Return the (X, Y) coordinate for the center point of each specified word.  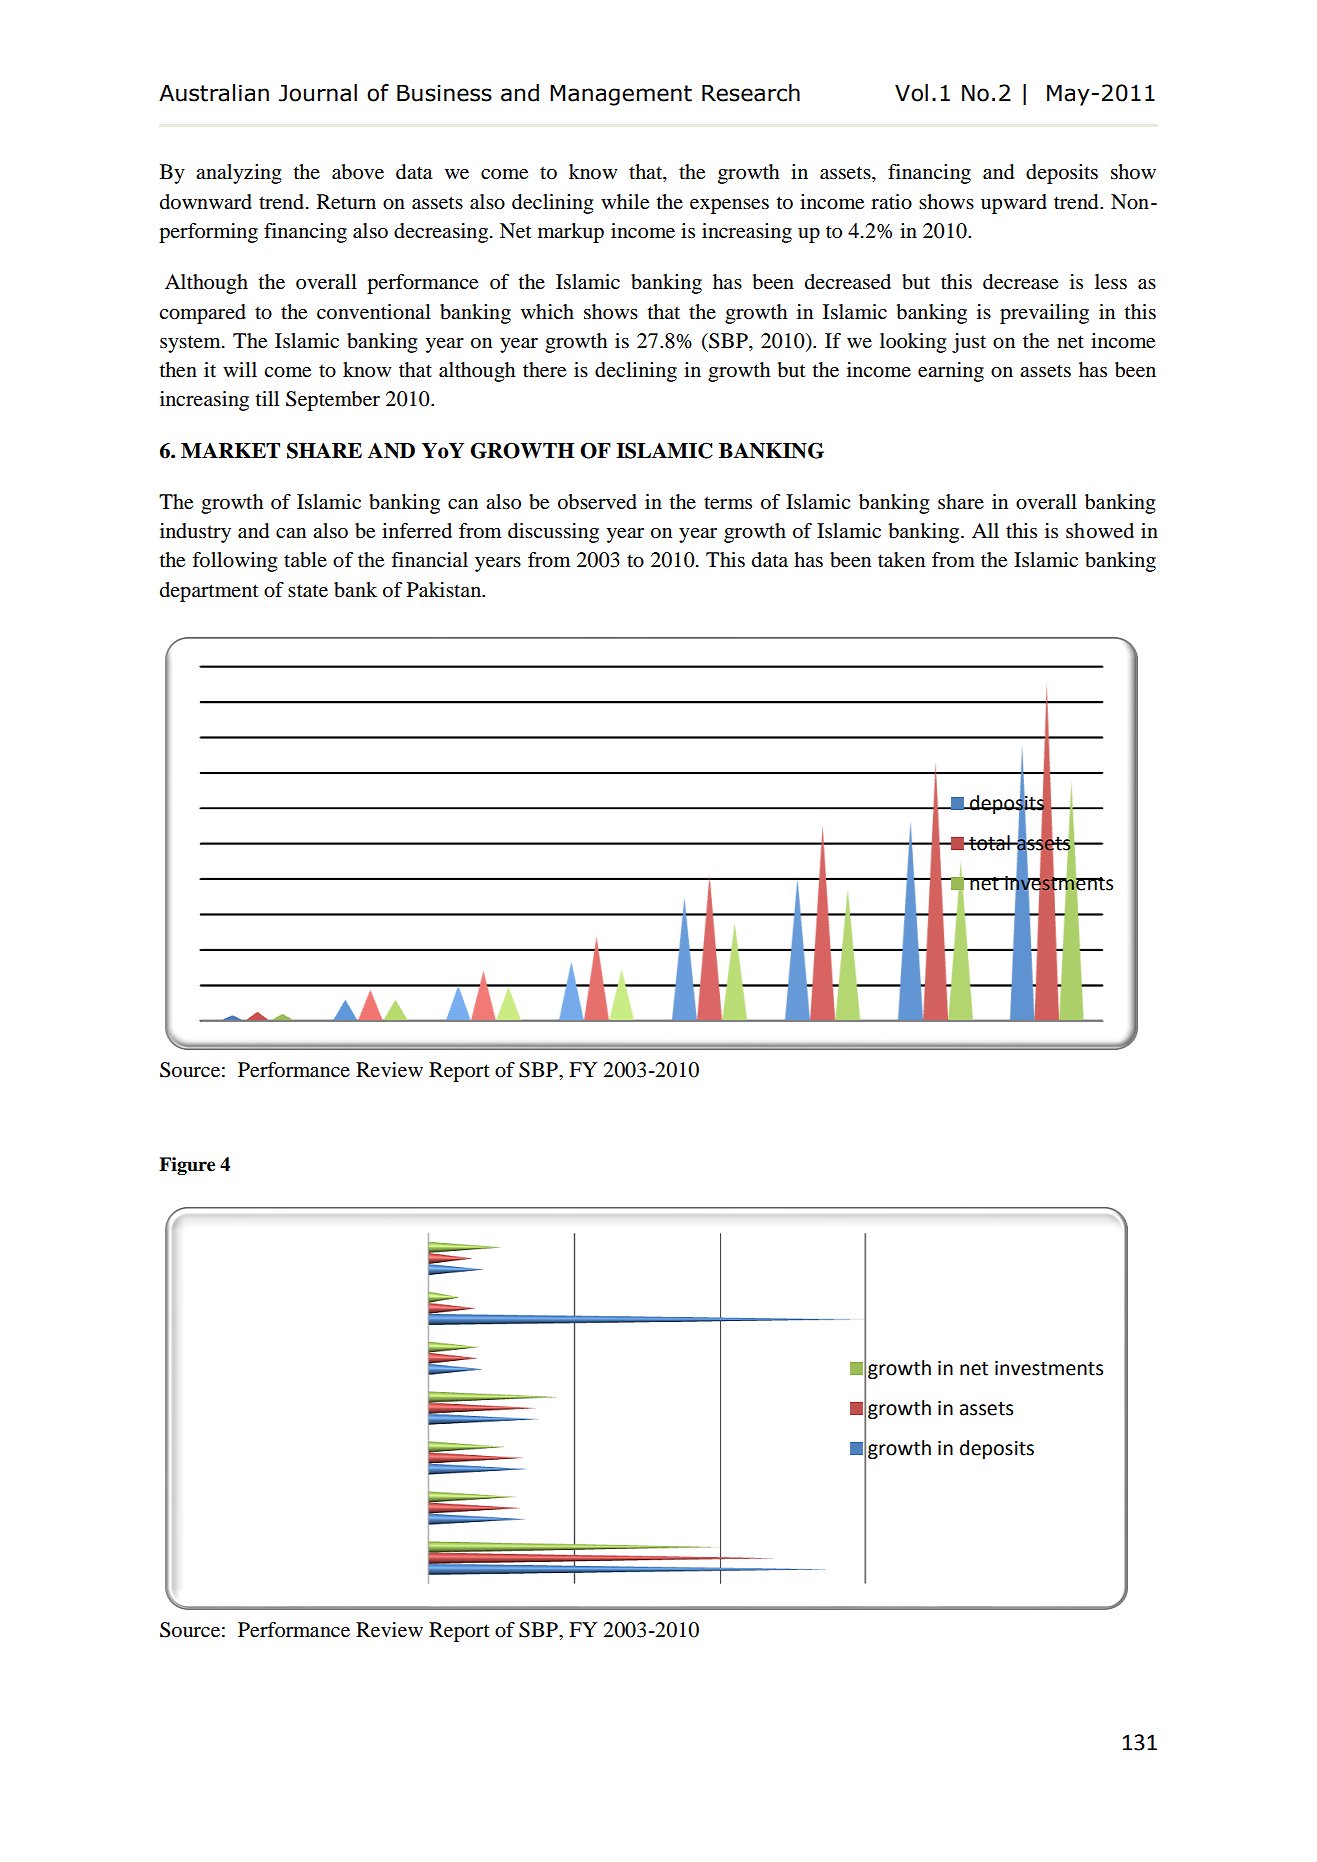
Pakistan (445, 590)
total (989, 843)
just (969, 343)
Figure (187, 1166)
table (305, 560)
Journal (318, 93)
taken (901, 560)
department (209, 592)
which (547, 311)
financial (429, 560)
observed (597, 502)
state (308, 591)
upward (1014, 204)
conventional (374, 312)
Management (621, 95)
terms (728, 503)
